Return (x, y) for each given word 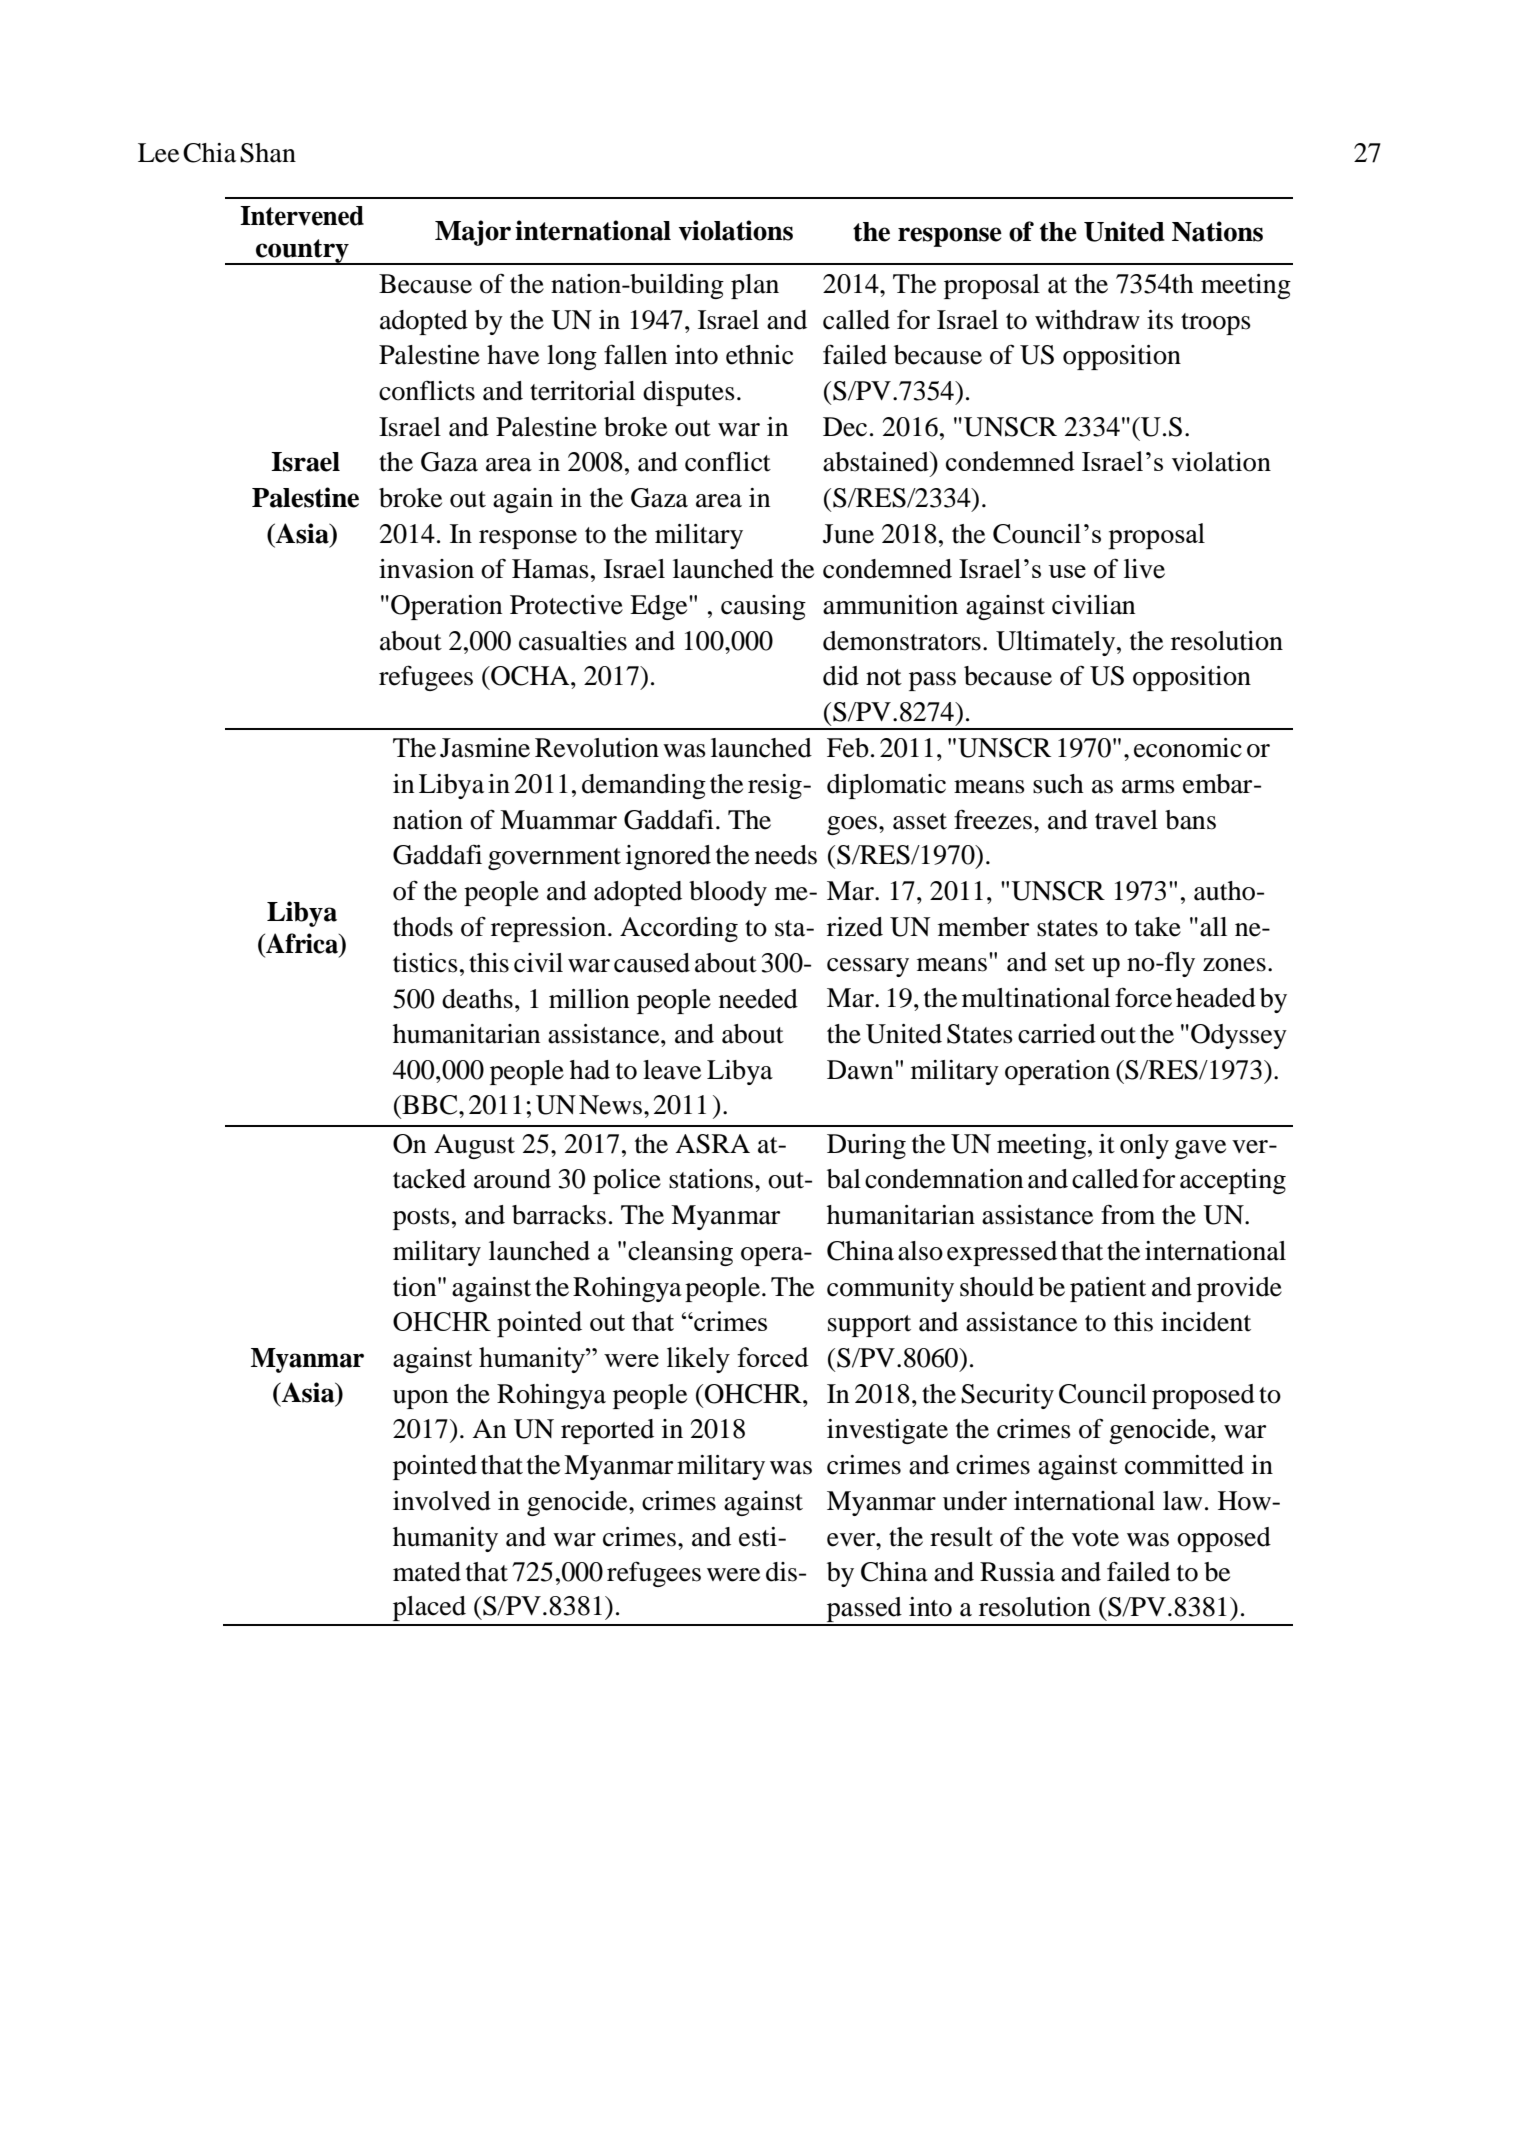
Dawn (861, 1070)
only (1144, 1146)
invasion (426, 569)
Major (473, 233)
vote (1095, 1538)
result (961, 1537)
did (841, 676)
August (474, 1146)
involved (442, 1501)
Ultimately (1057, 643)
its (1160, 320)
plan (755, 286)
